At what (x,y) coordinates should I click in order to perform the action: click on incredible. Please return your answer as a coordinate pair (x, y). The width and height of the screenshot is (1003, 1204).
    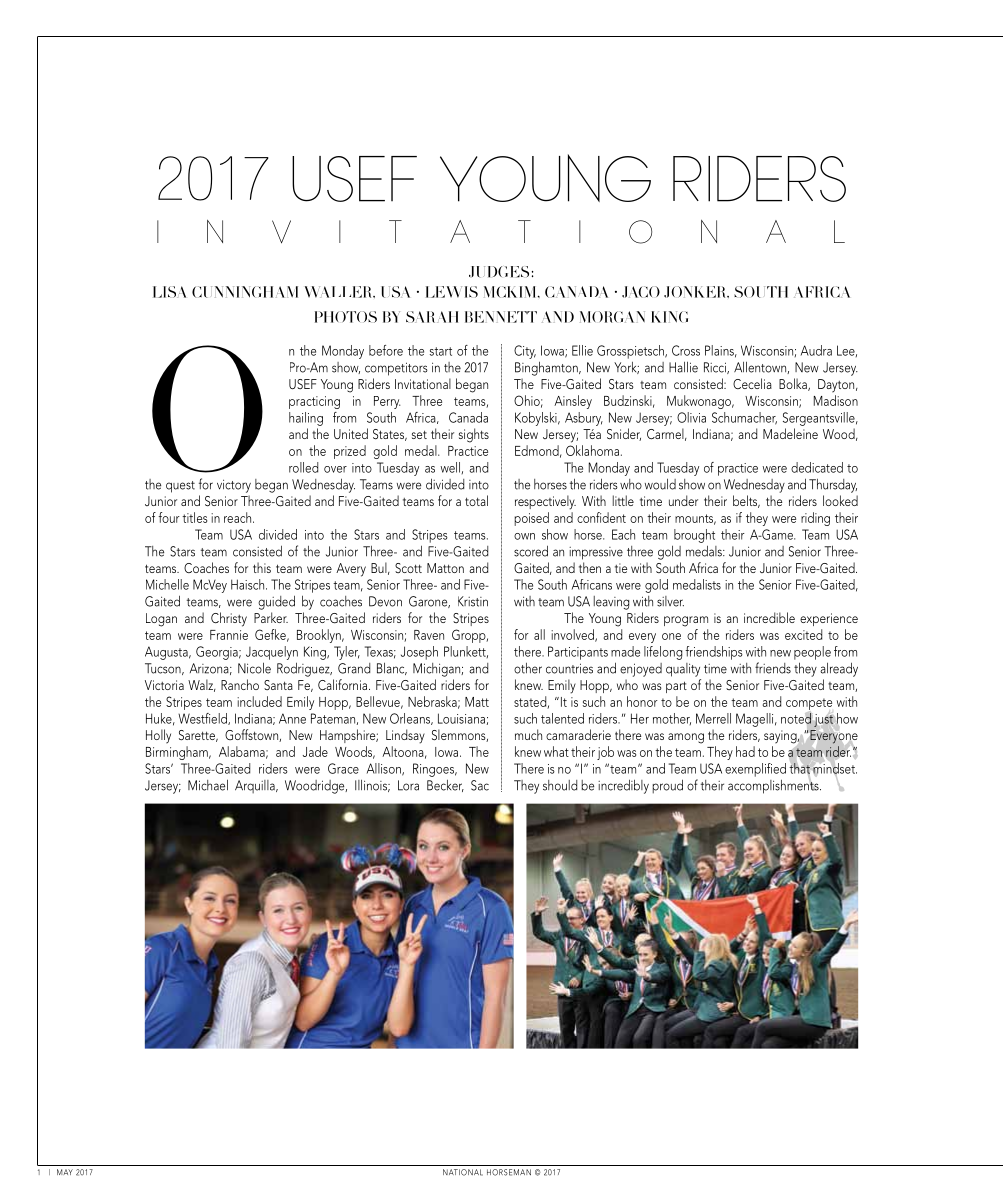
    Looking at the image, I should click on (769, 617).
